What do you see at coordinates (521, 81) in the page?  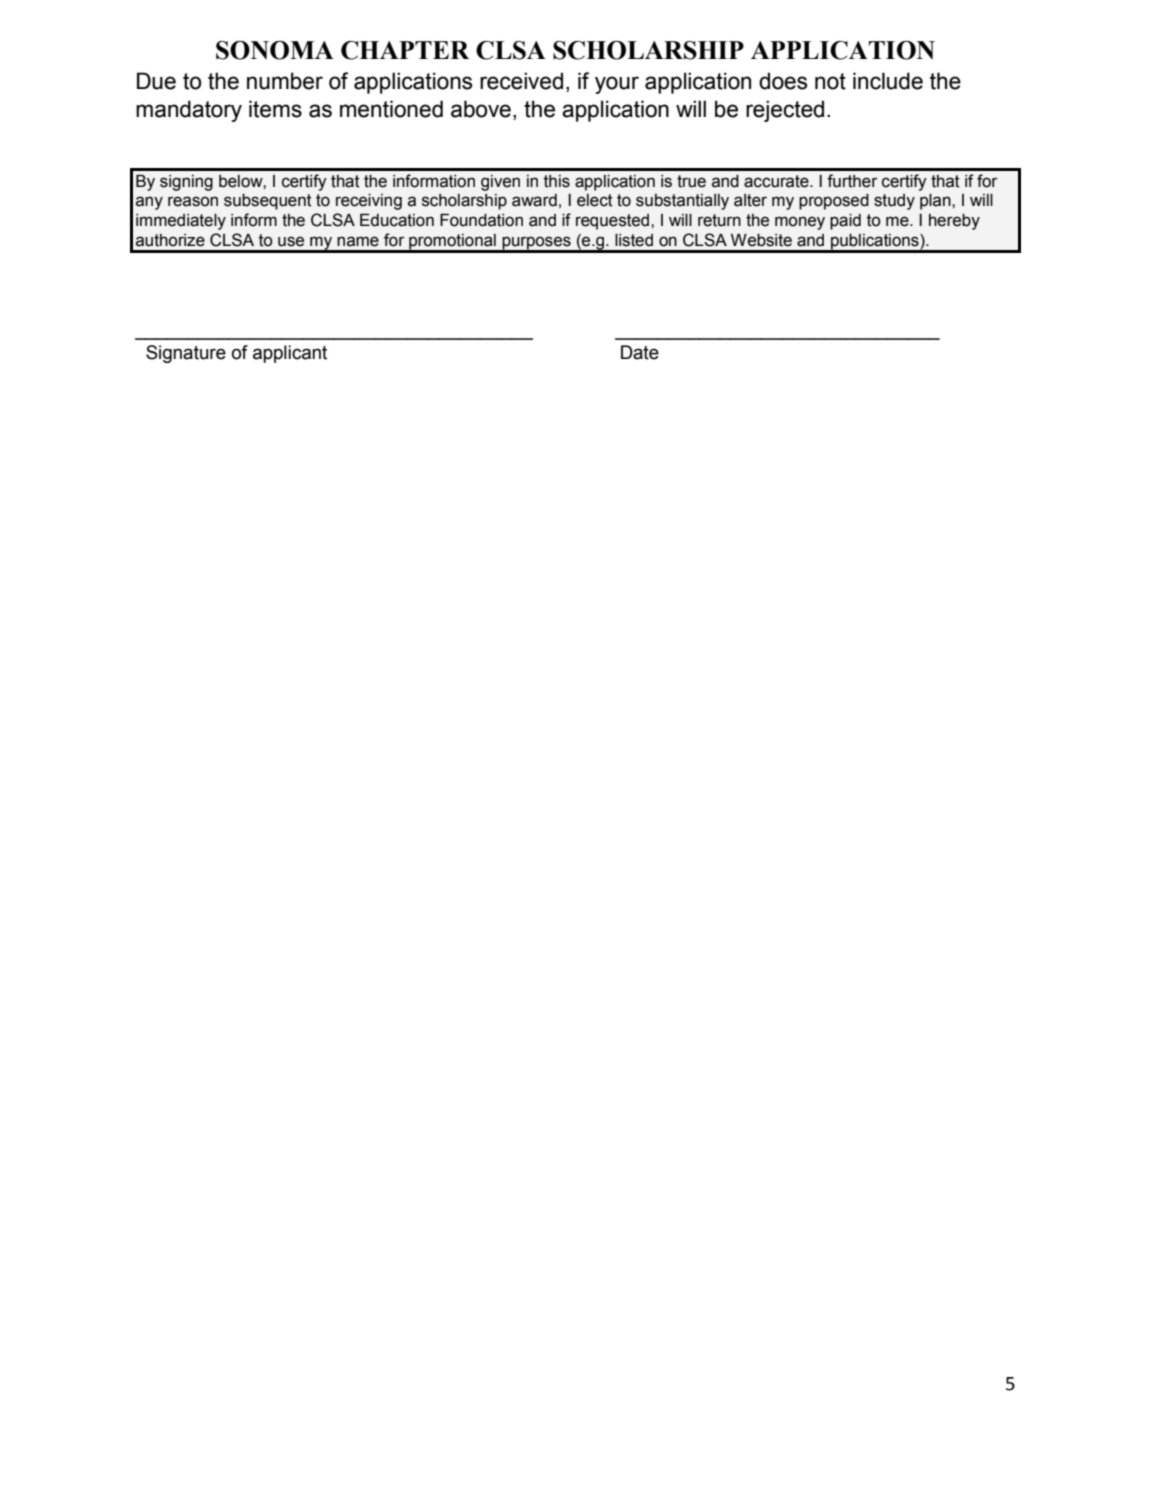 I see `received` at bounding box center [521, 81].
